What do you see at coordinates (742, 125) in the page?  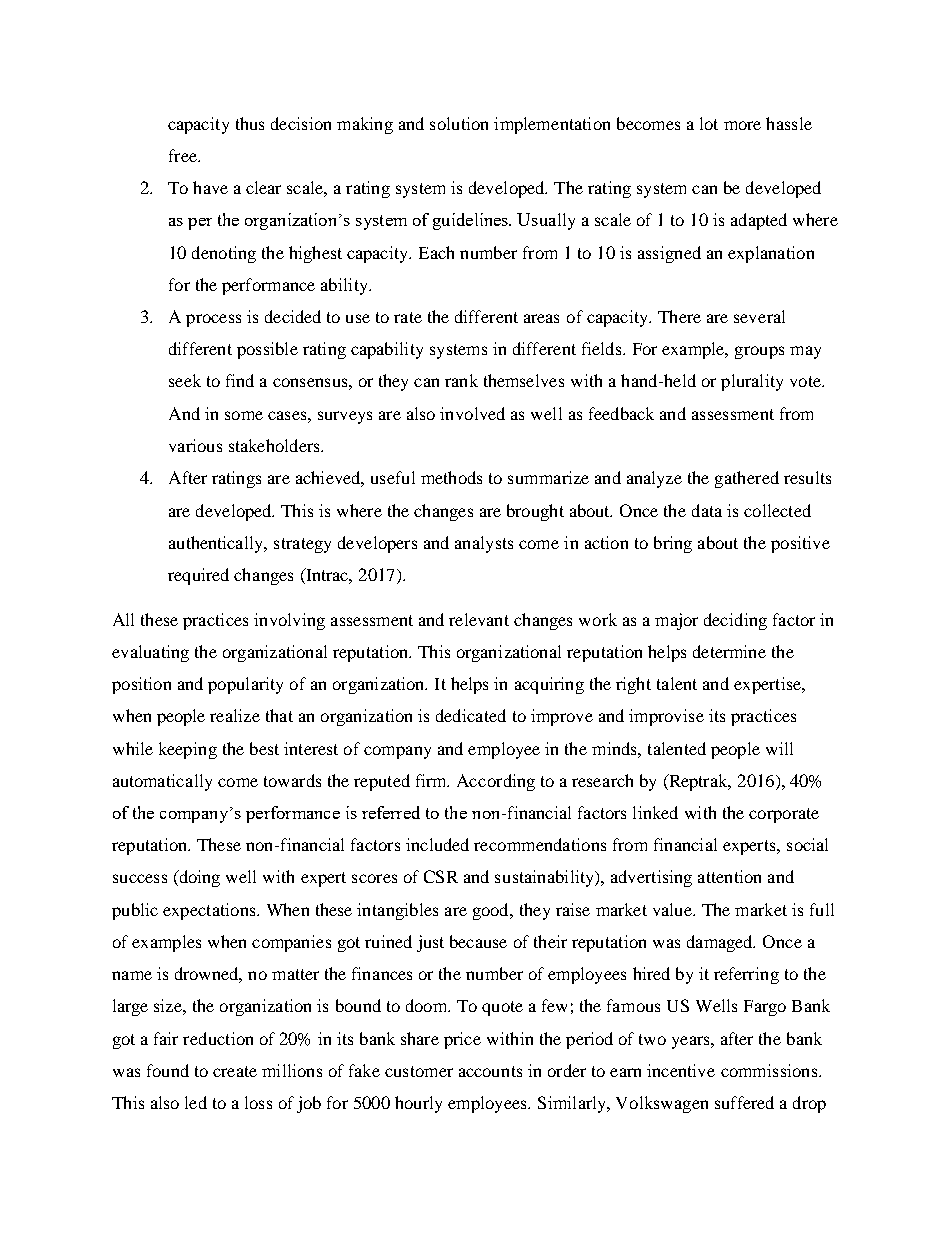 I see `more` at bounding box center [742, 125].
